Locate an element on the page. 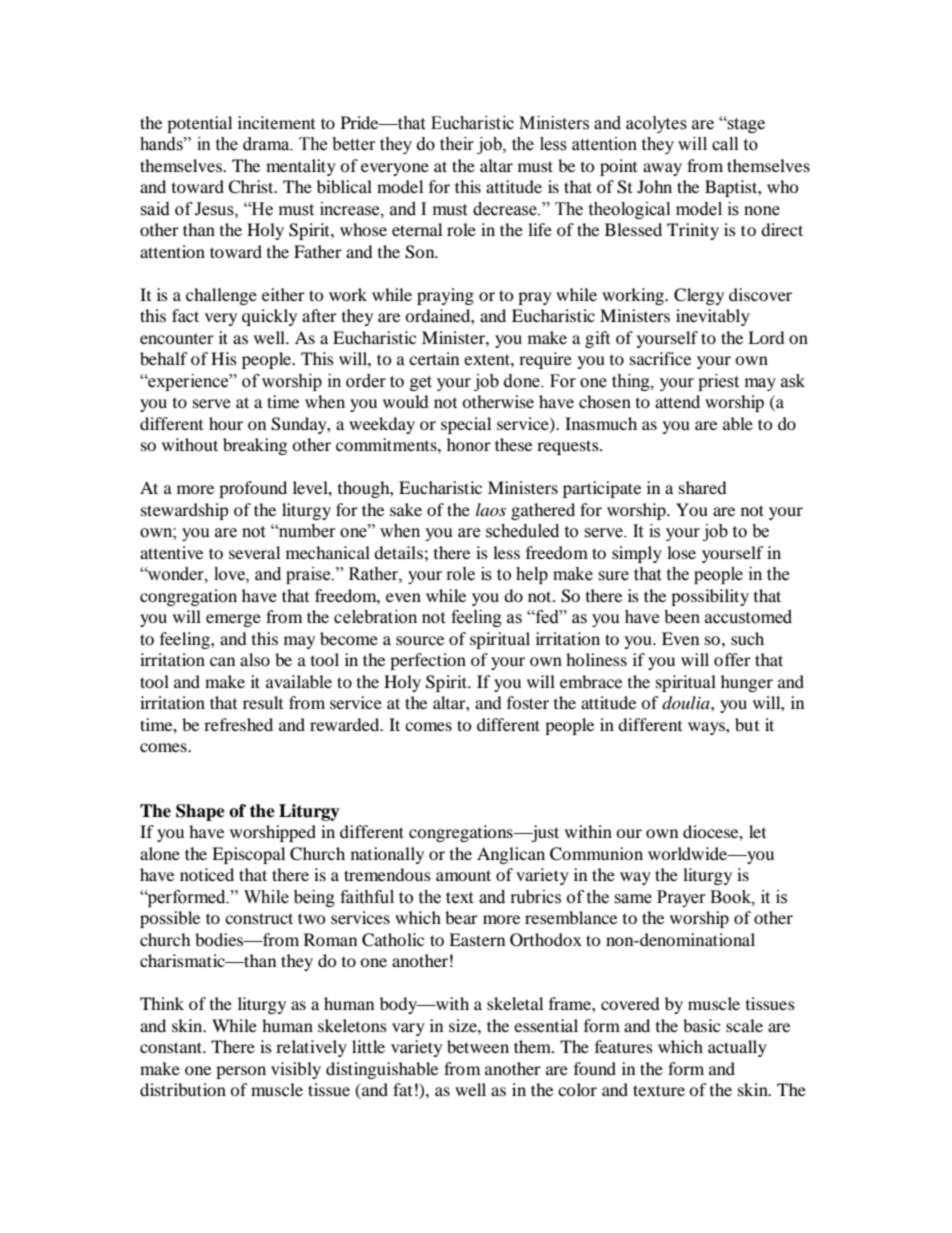  possibility is located at coordinates (710, 597).
